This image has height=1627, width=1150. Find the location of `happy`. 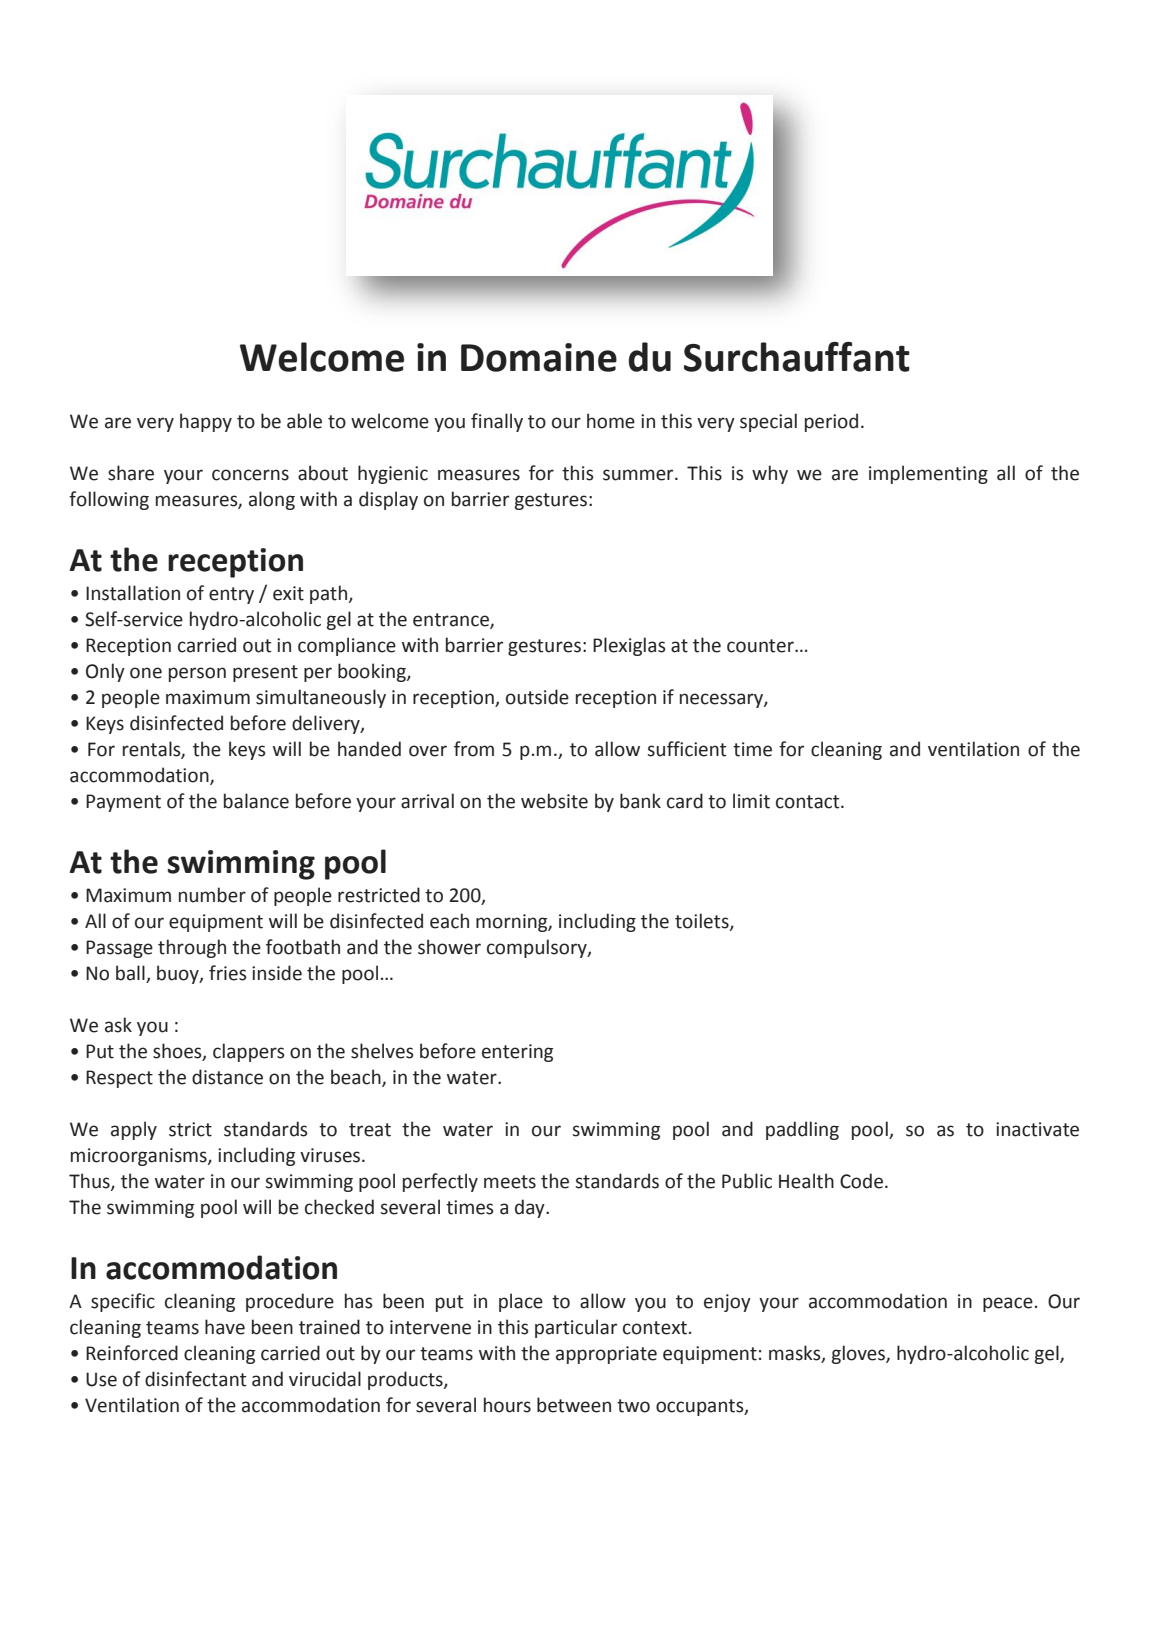

happy is located at coordinates (206, 422).
